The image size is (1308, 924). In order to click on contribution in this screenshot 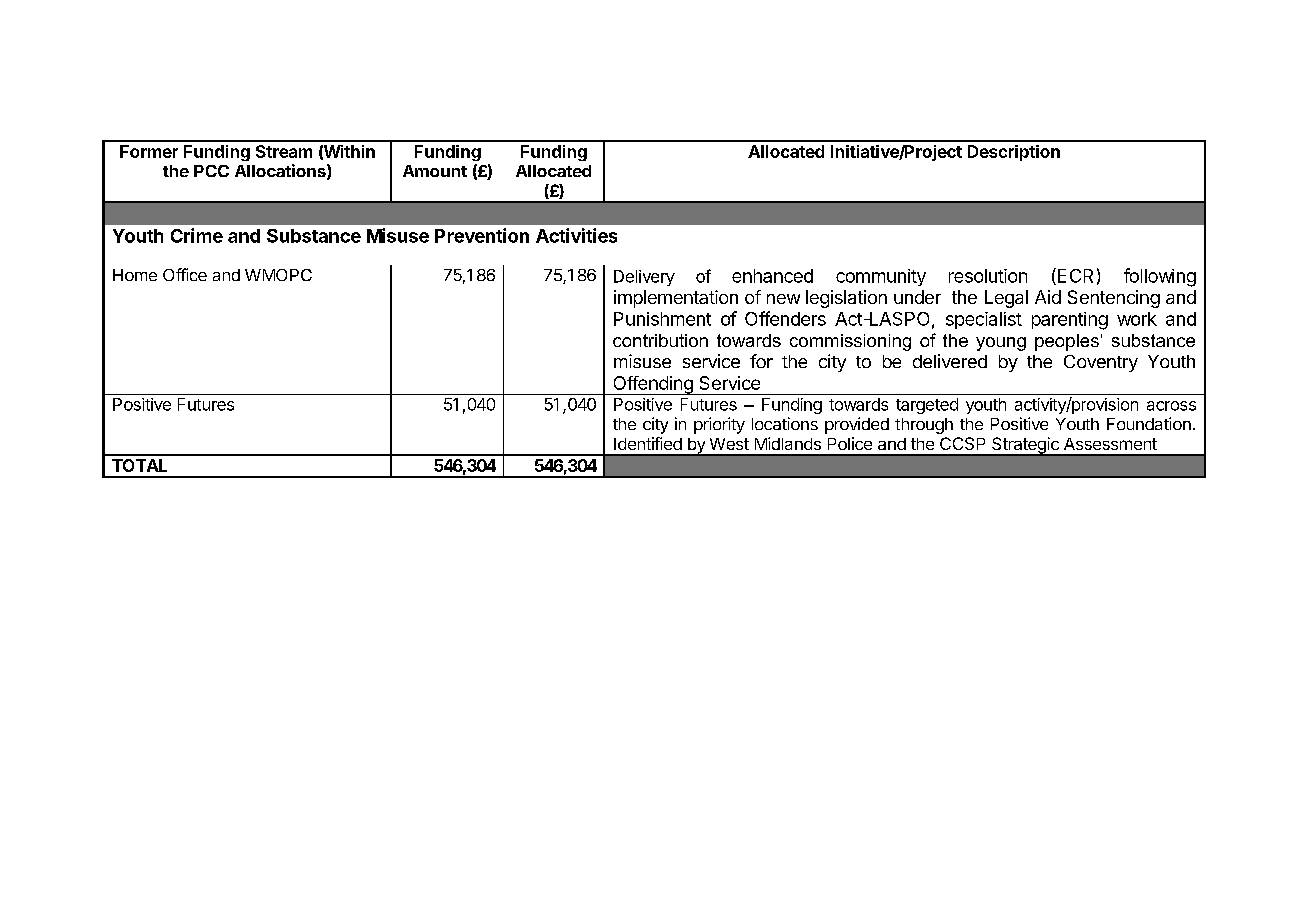, I will do `click(660, 340)`.
